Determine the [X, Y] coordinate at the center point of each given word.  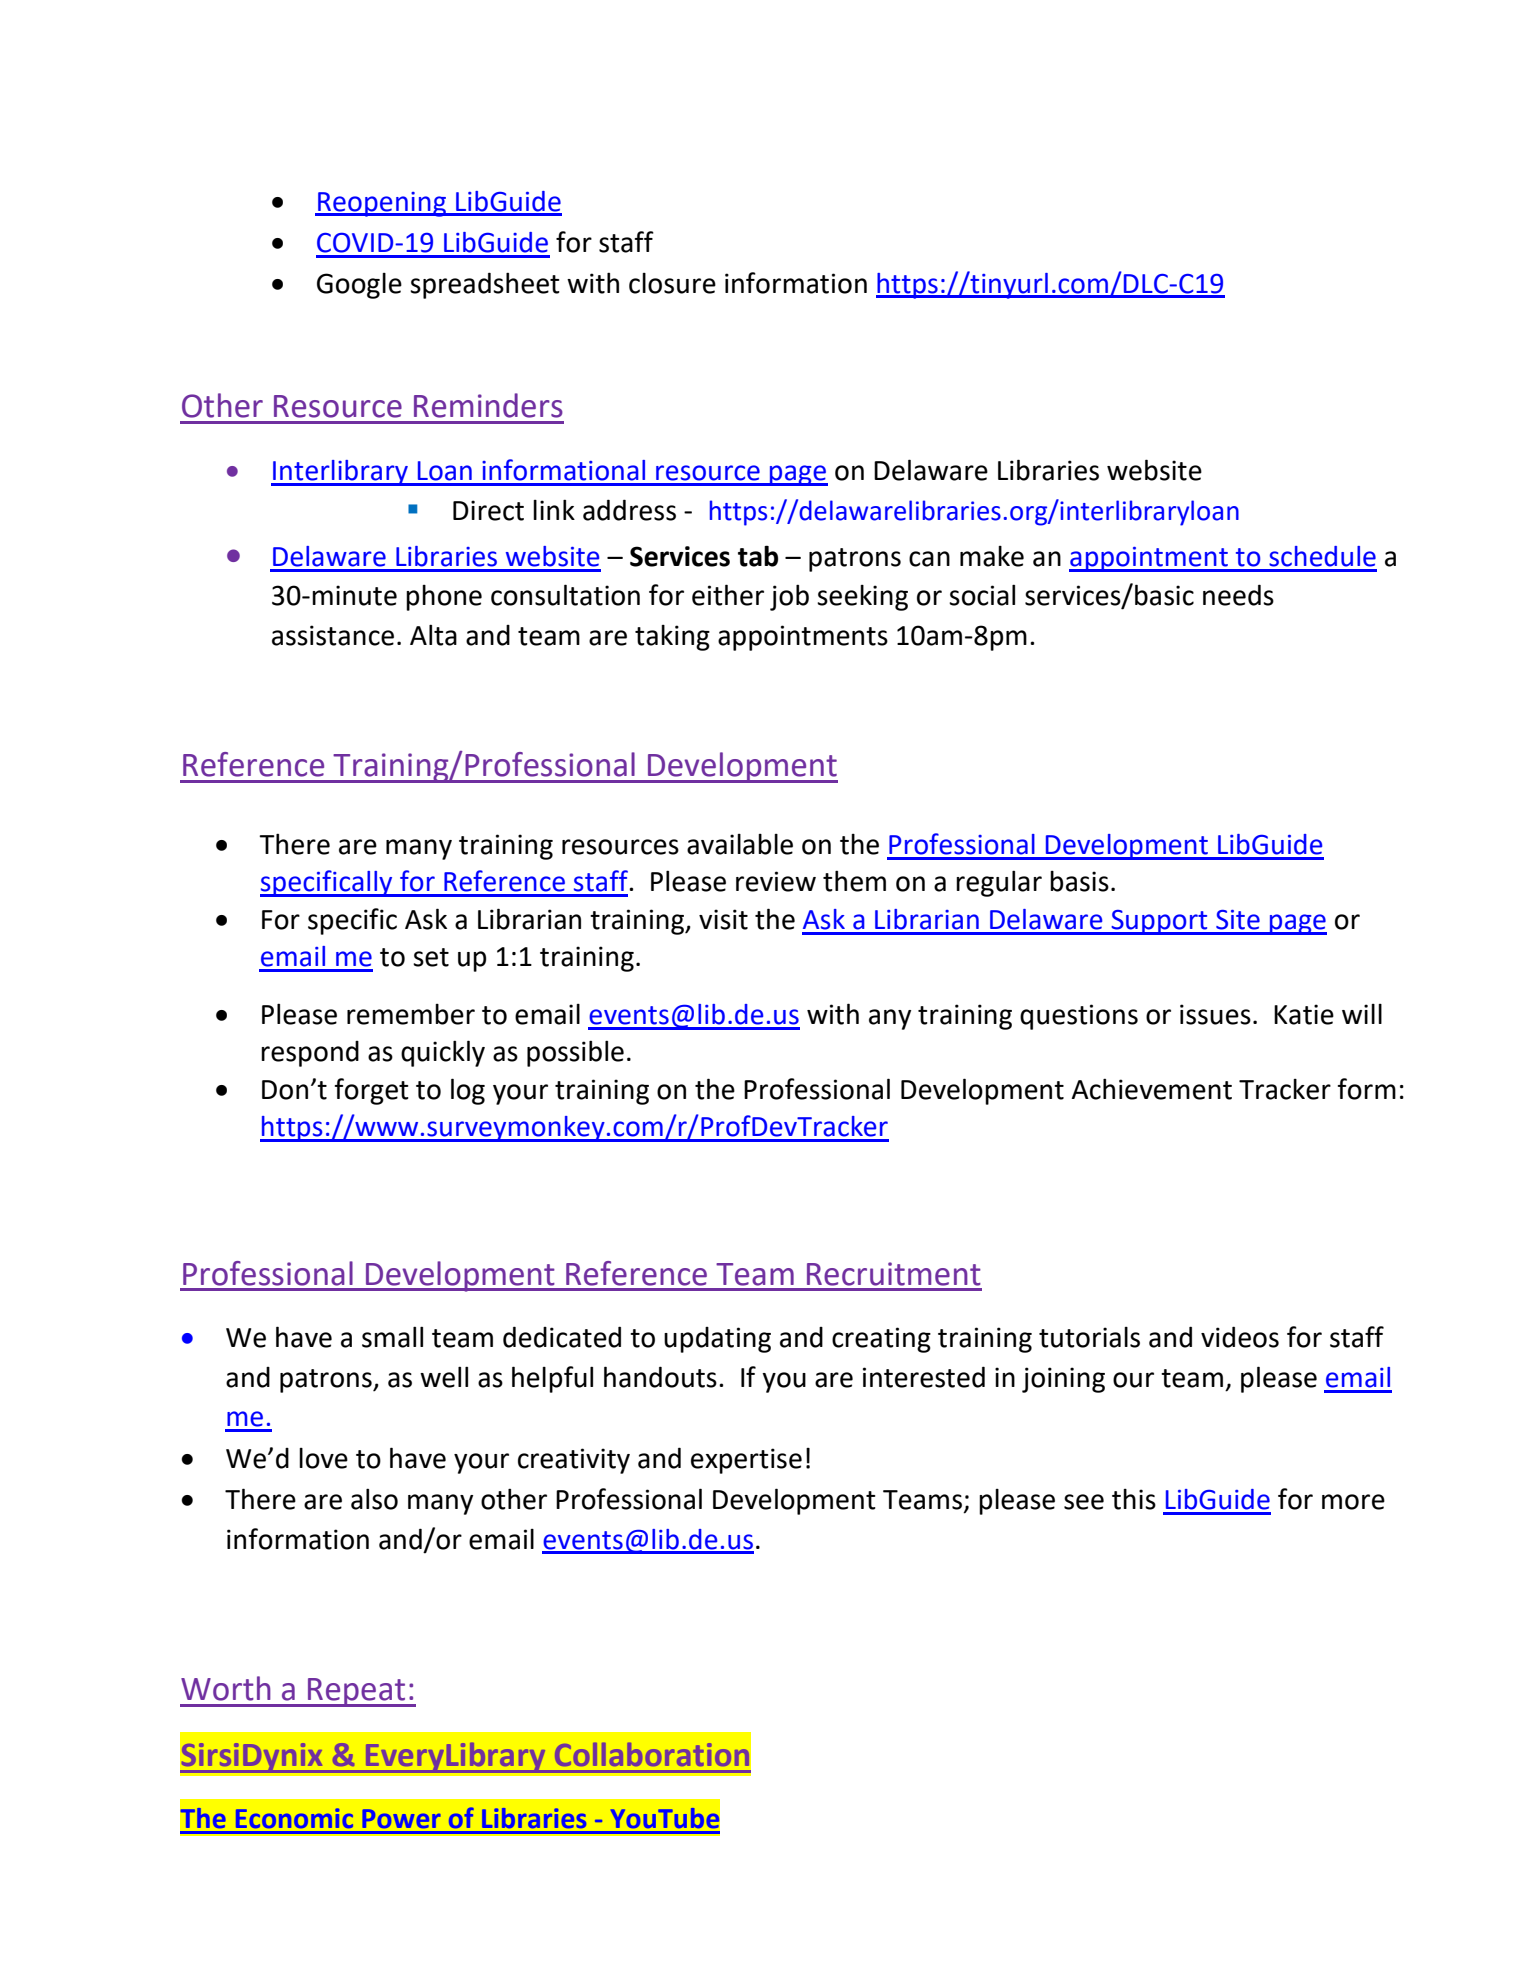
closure [672, 283]
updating [717, 1340]
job [789, 597]
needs [1238, 595]
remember [411, 1014]
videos [1240, 1337]
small [392, 1337]
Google [359, 286]
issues [1215, 1014]
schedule [1322, 556]
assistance [333, 635]
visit [723, 919]
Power [401, 1818]
